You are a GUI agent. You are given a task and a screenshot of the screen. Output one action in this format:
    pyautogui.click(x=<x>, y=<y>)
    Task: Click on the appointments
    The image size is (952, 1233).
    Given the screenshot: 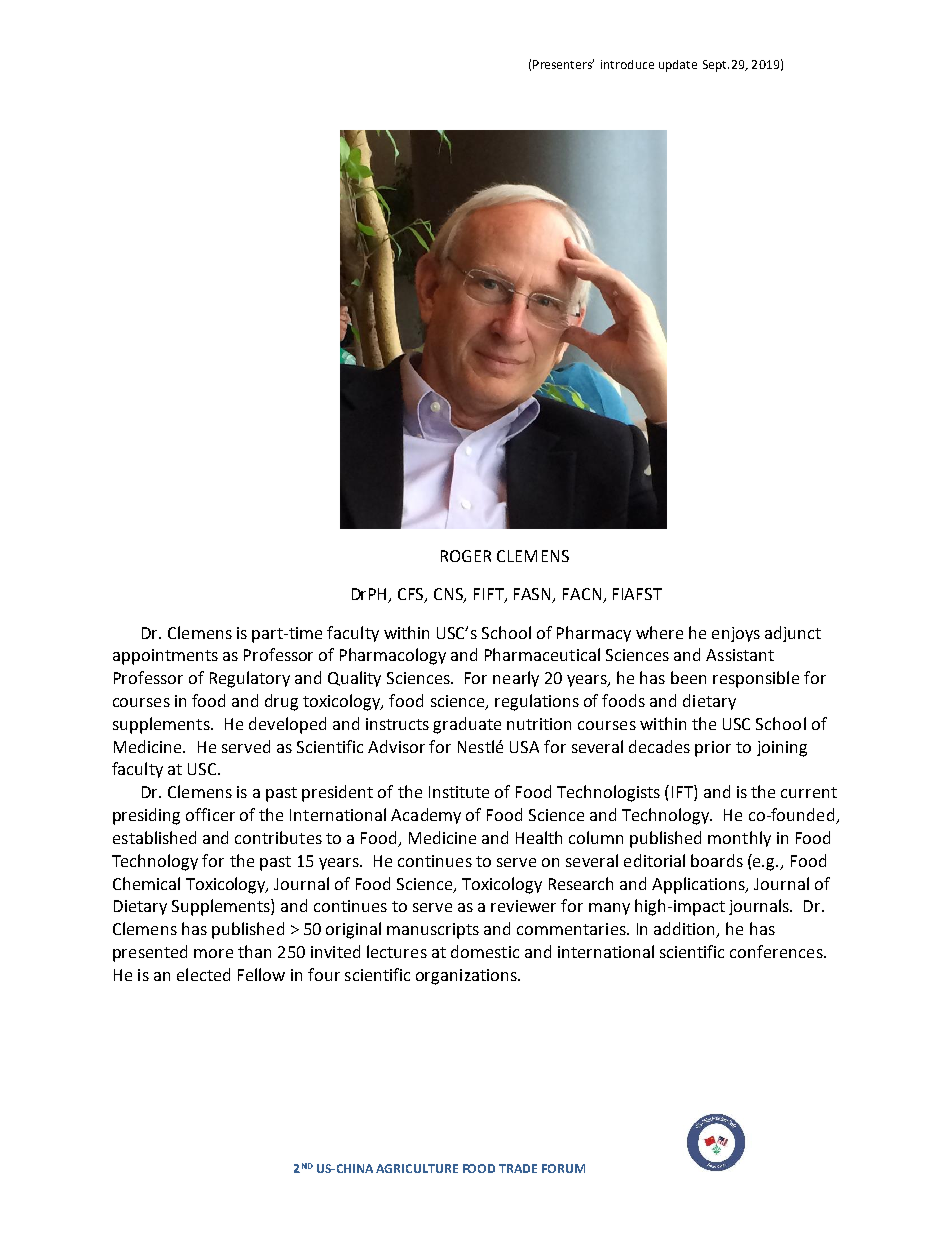 What is the action you would take?
    pyautogui.click(x=165, y=657)
